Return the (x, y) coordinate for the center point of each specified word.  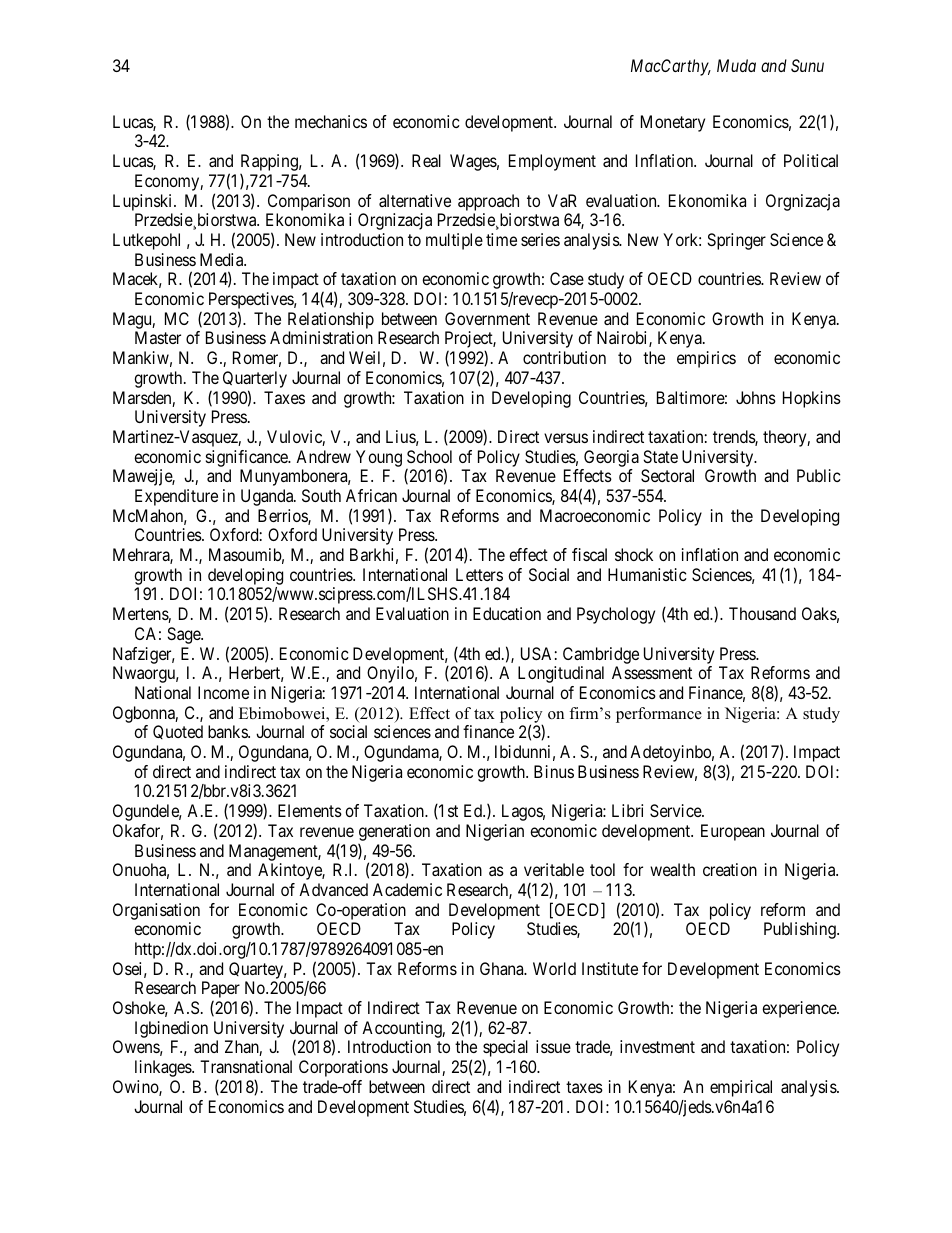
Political (811, 160)
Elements (310, 810)
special (505, 1050)
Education (507, 613)
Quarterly (255, 379)
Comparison (309, 202)
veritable (554, 869)
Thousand (762, 613)
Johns (756, 397)
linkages (164, 1068)
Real (426, 160)
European (733, 832)
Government (487, 318)
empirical (741, 1088)
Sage (184, 635)
